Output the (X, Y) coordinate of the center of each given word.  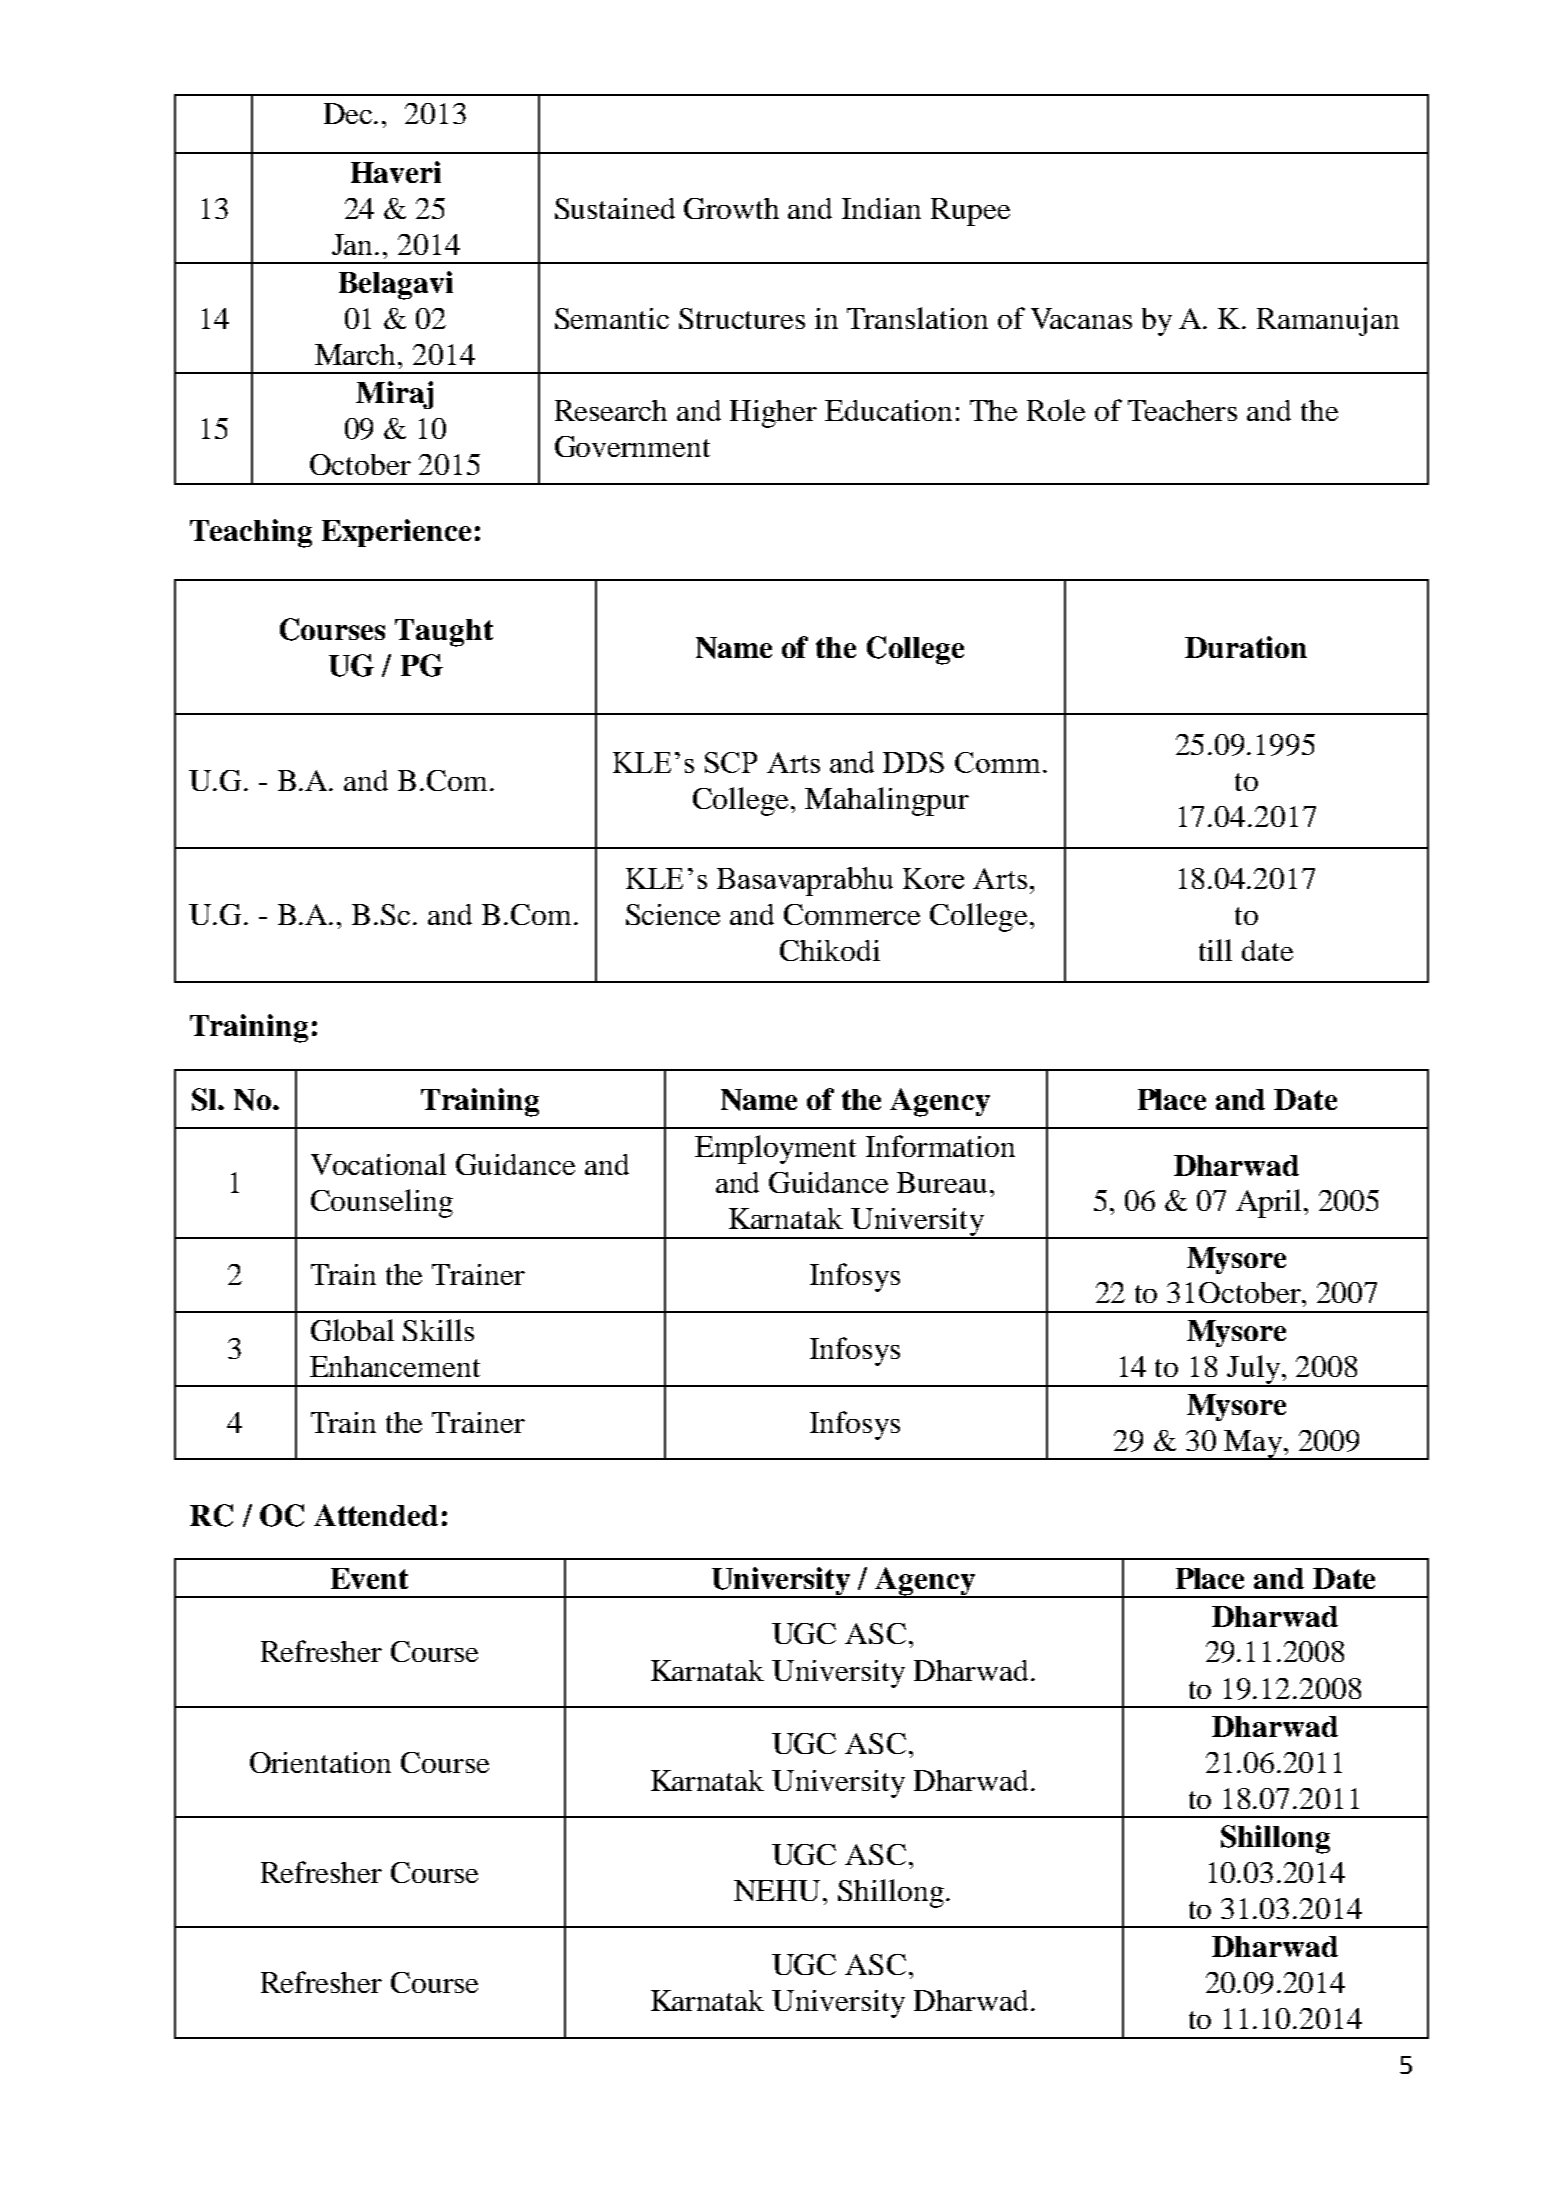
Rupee (970, 212)
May (1253, 1445)
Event (369, 1578)
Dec (349, 113)
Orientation (320, 1762)
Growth (731, 208)
